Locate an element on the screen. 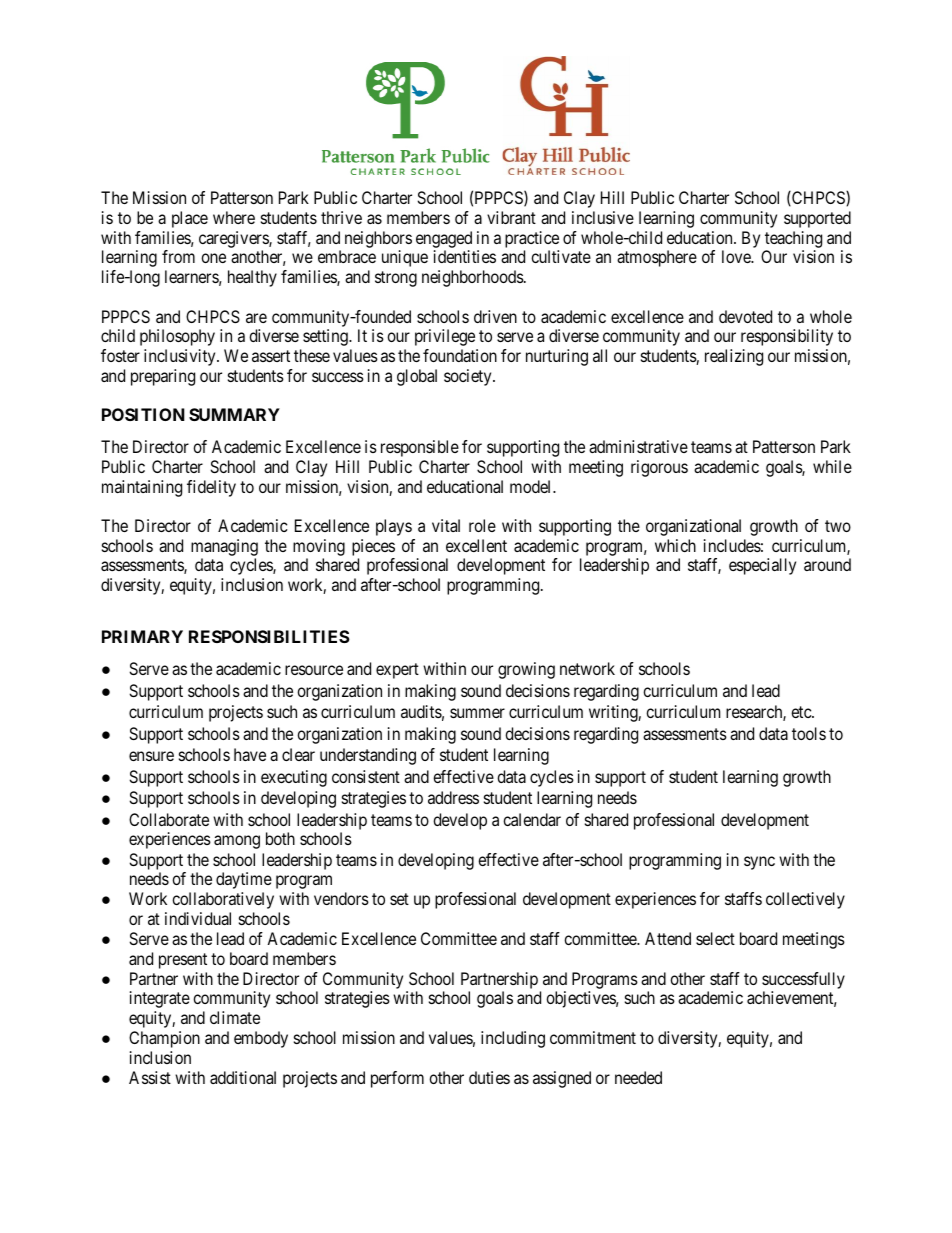 This screenshot has height=1233, width=952. love is located at coordinates (737, 256).
